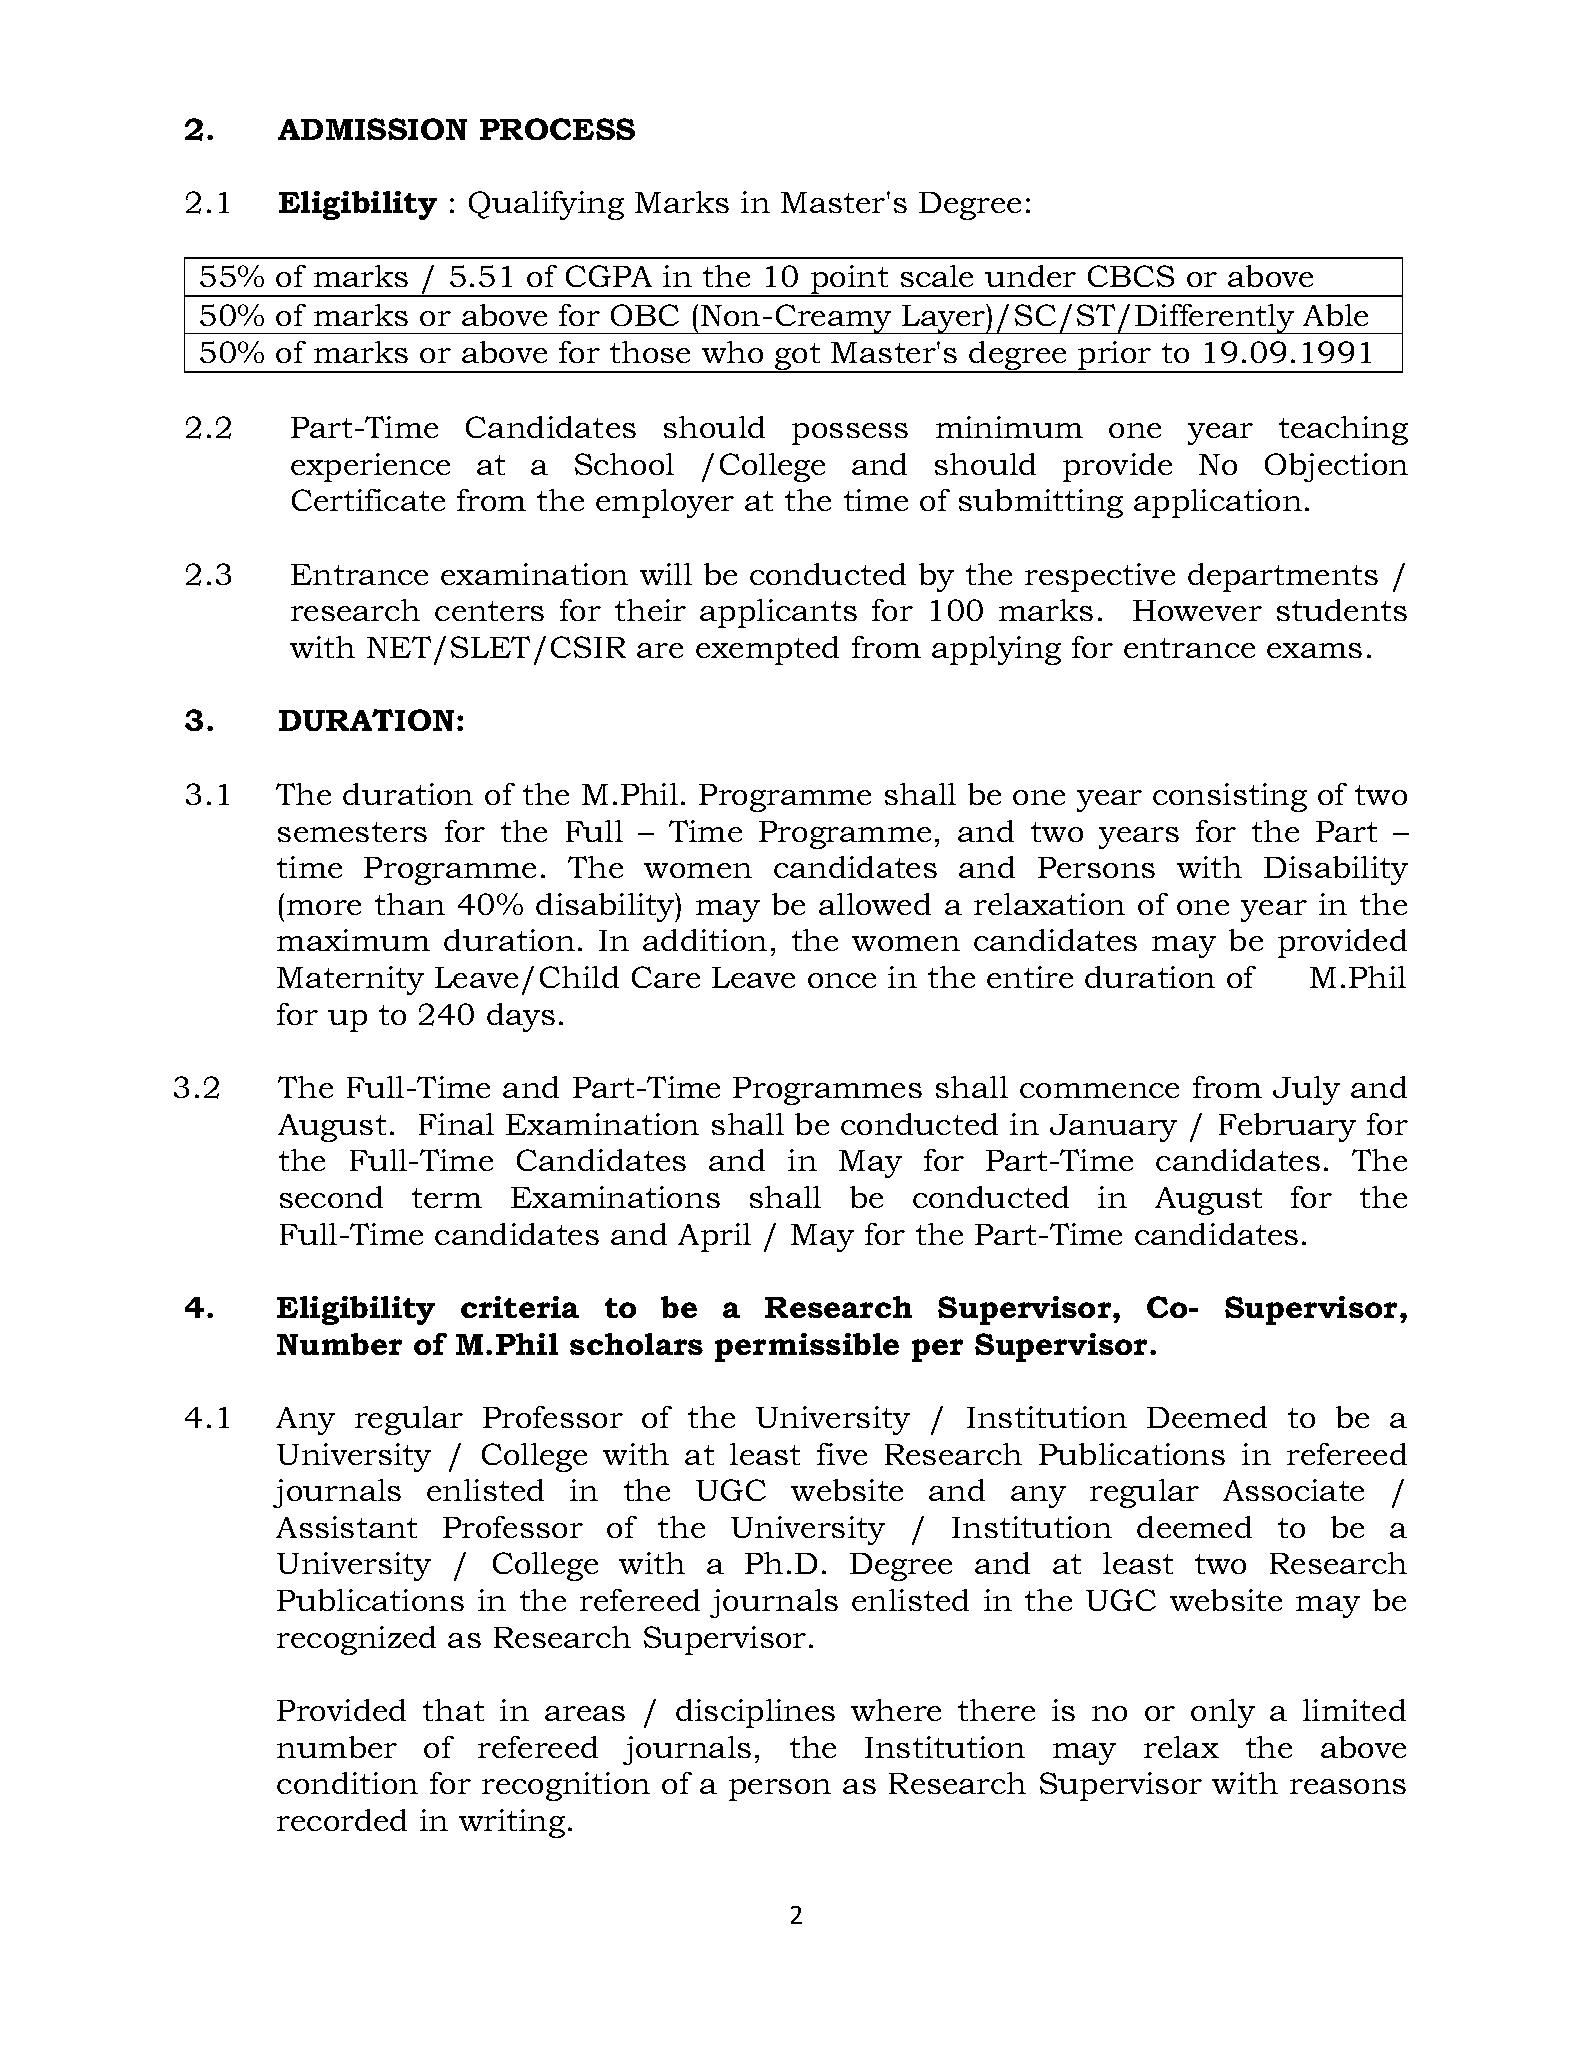 The height and width of the screenshot is (2061, 1593). What do you see at coordinates (896, 1710) in the screenshot?
I see `where` at bounding box center [896, 1710].
